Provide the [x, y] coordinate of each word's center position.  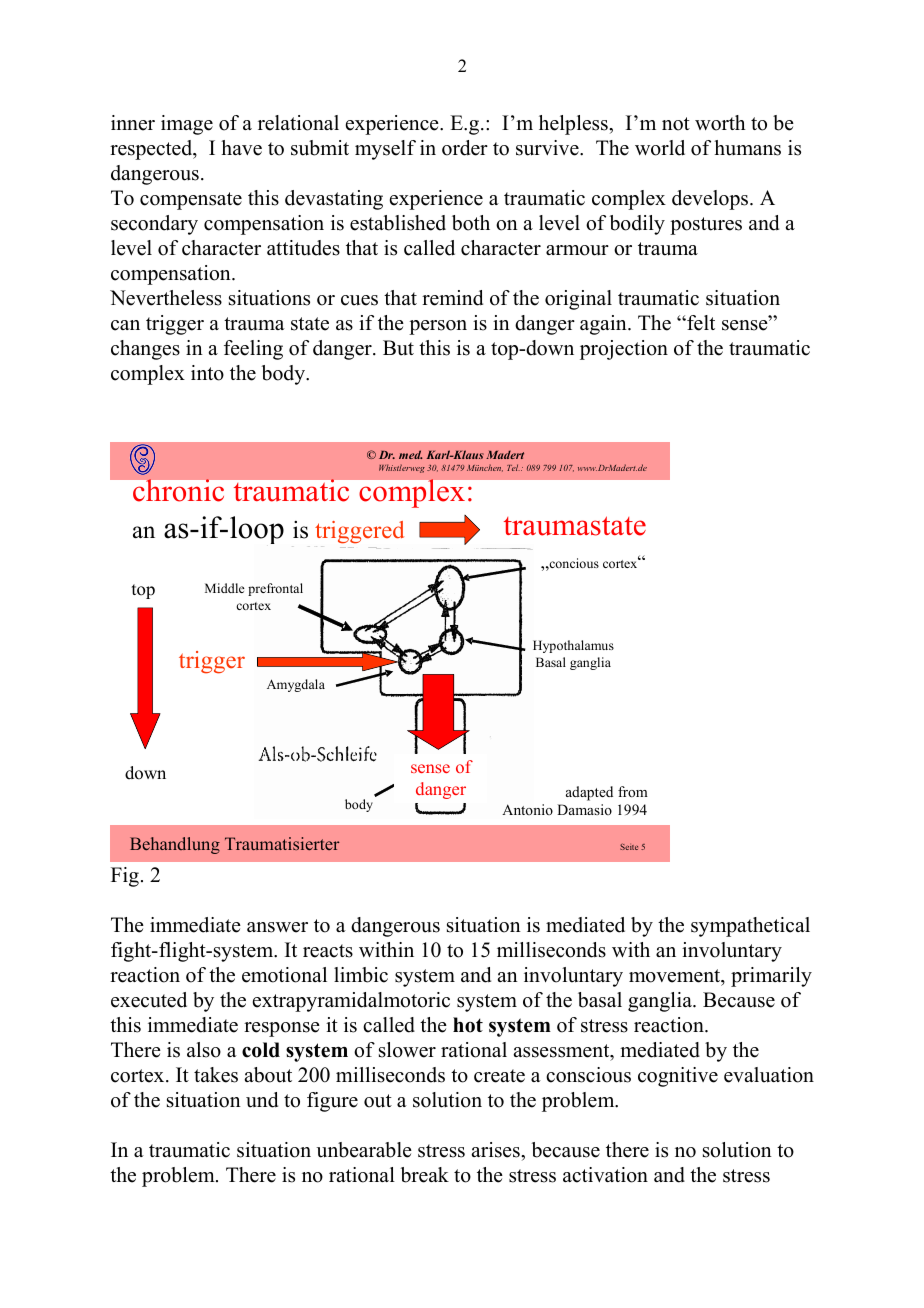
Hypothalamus [573, 646]
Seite [629, 847]
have [241, 148]
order [465, 148]
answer [277, 927]
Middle [225, 588]
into [207, 373]
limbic [361, 975]
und [262, 1100]
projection [624, 350]
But [398, 348]
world [660, 148]
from [633, 791]
